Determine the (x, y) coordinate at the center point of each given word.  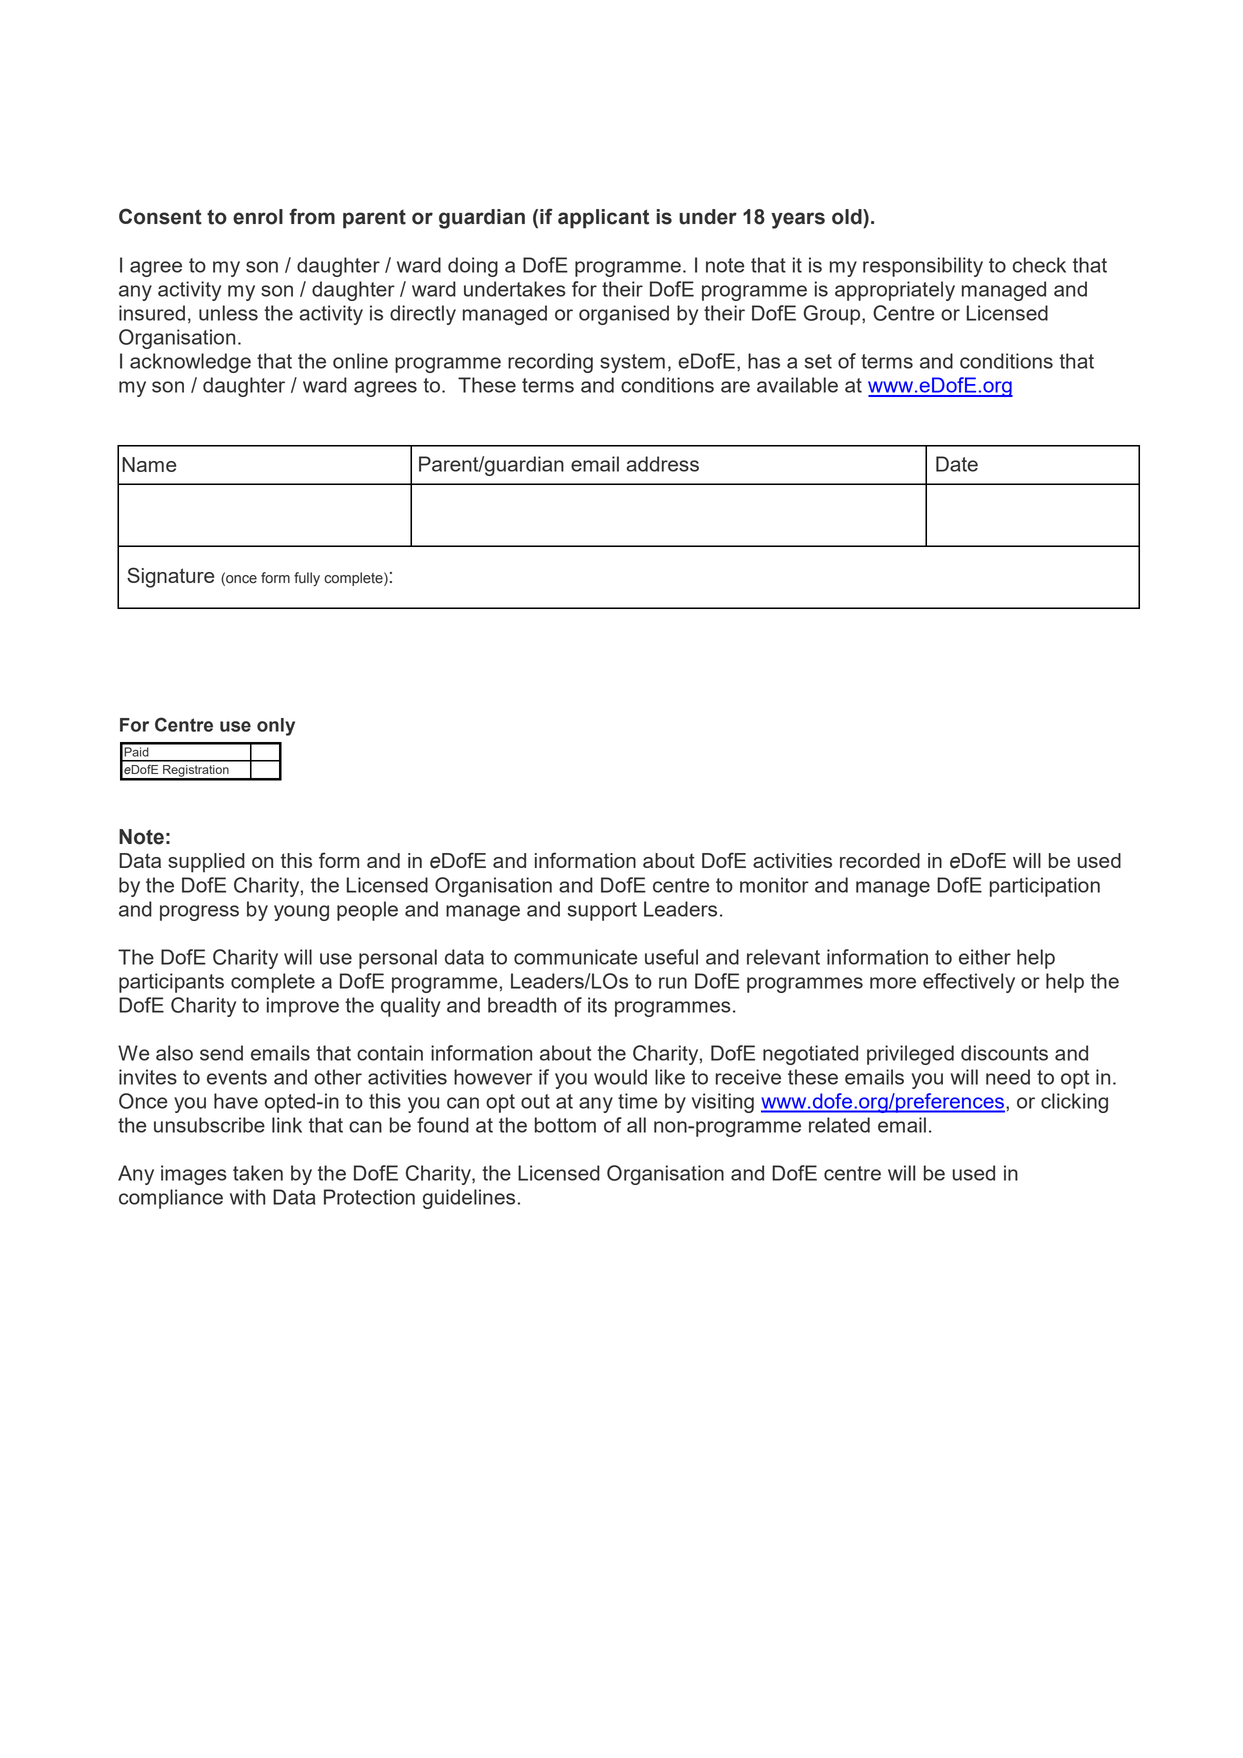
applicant (603, 219)
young (301, 913)
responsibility (923, 267)
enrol (258, 217)
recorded (880, 860)
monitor (774, 885)
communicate (576, 957)
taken (258, 1173)
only (276, 727)
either (985, 957)
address (662, 464)
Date (957, 464)
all (636, 1125)
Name (149, 464)
